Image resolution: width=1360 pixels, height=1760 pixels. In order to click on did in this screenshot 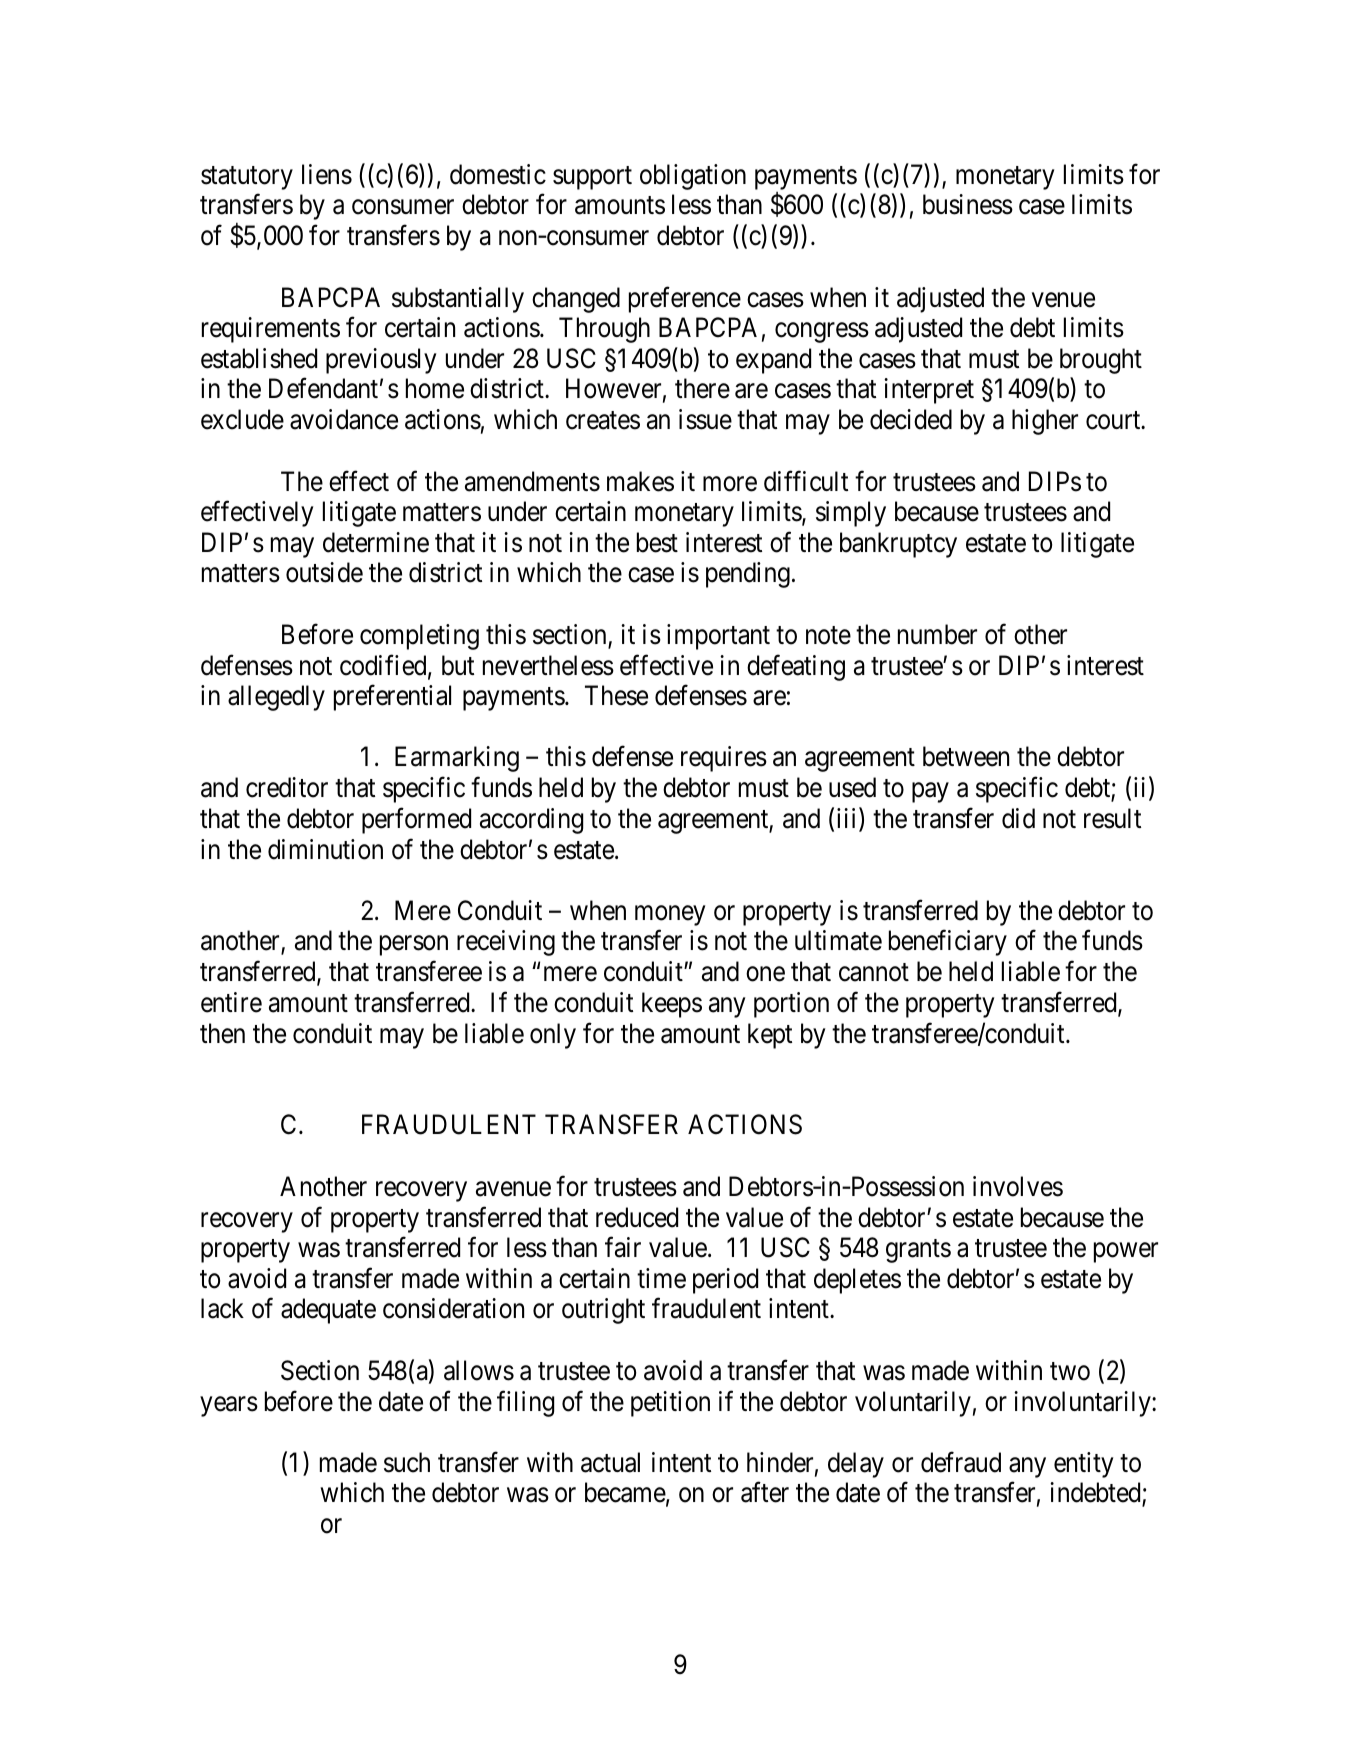, I will do `click(1018, 818)`.
